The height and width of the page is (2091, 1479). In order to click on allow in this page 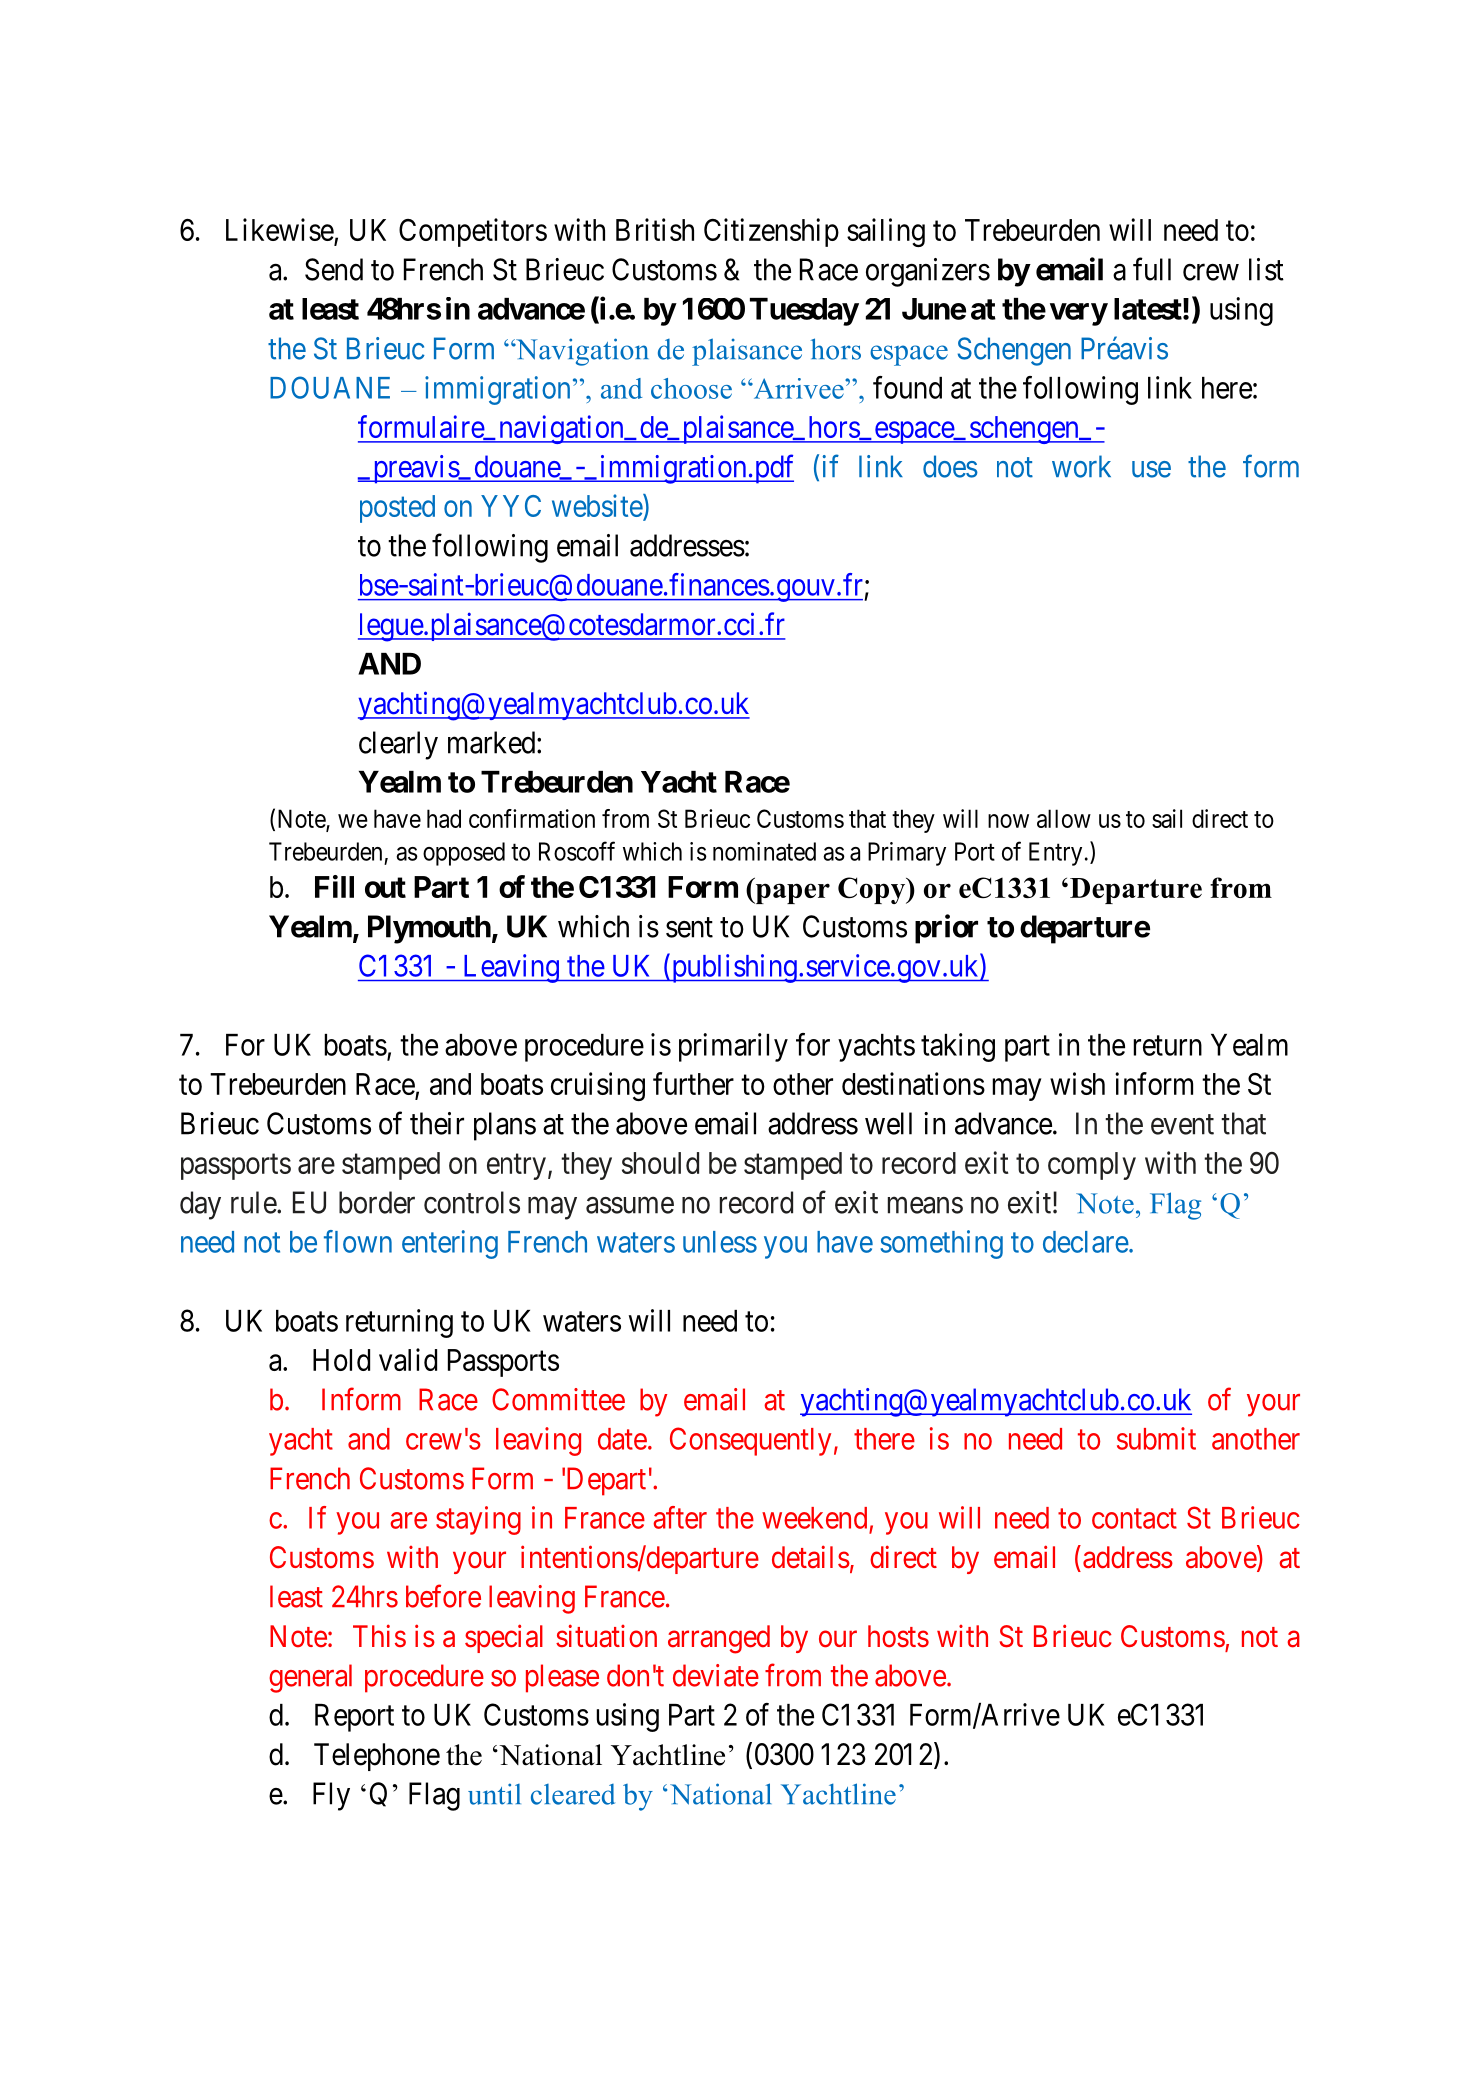, I will do `click(1064, 818)`.
